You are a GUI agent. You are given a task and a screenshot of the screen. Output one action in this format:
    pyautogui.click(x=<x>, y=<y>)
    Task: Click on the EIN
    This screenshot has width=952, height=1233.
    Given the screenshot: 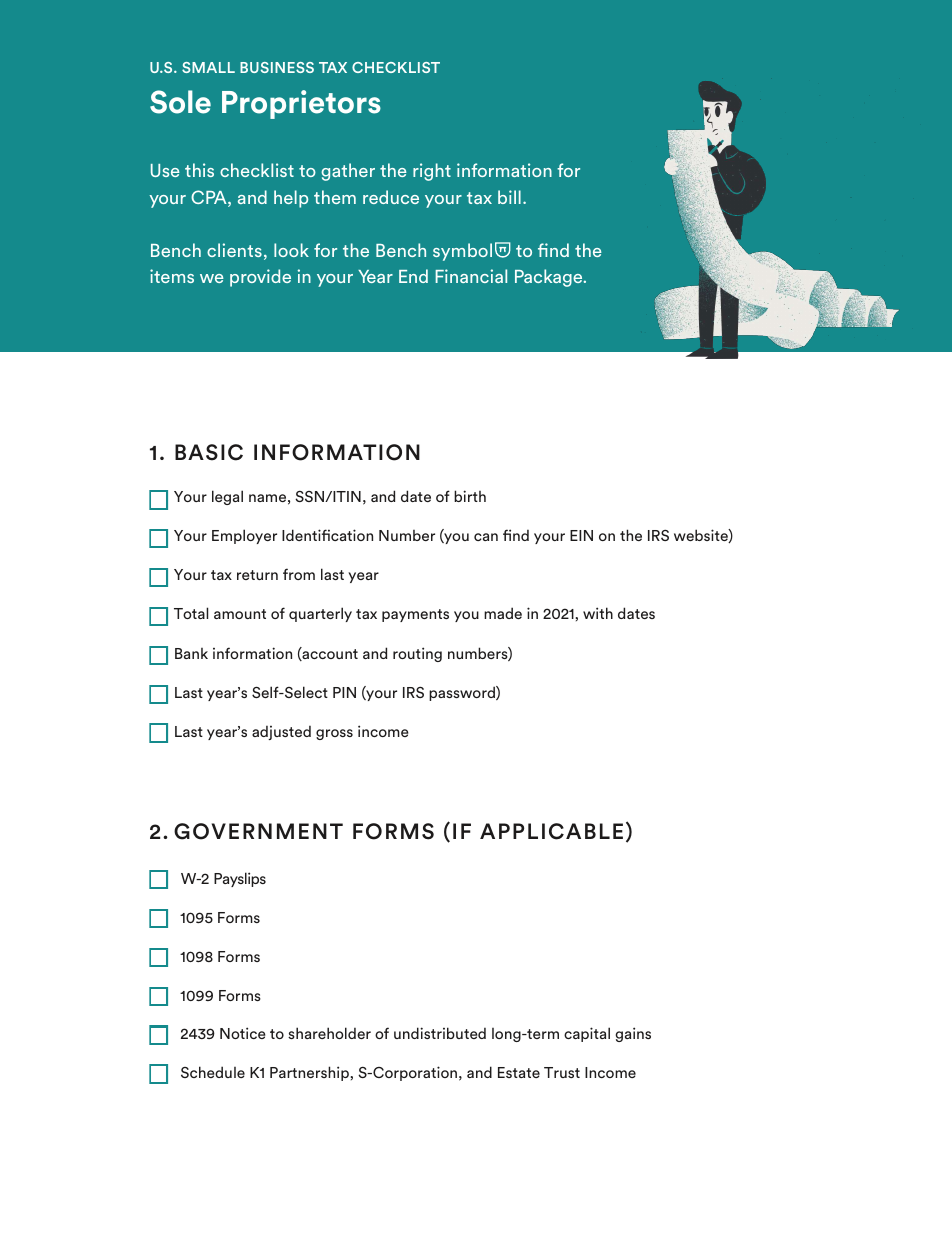 What is the action you would take?
    pyautogui.click(x=581, y=535)
